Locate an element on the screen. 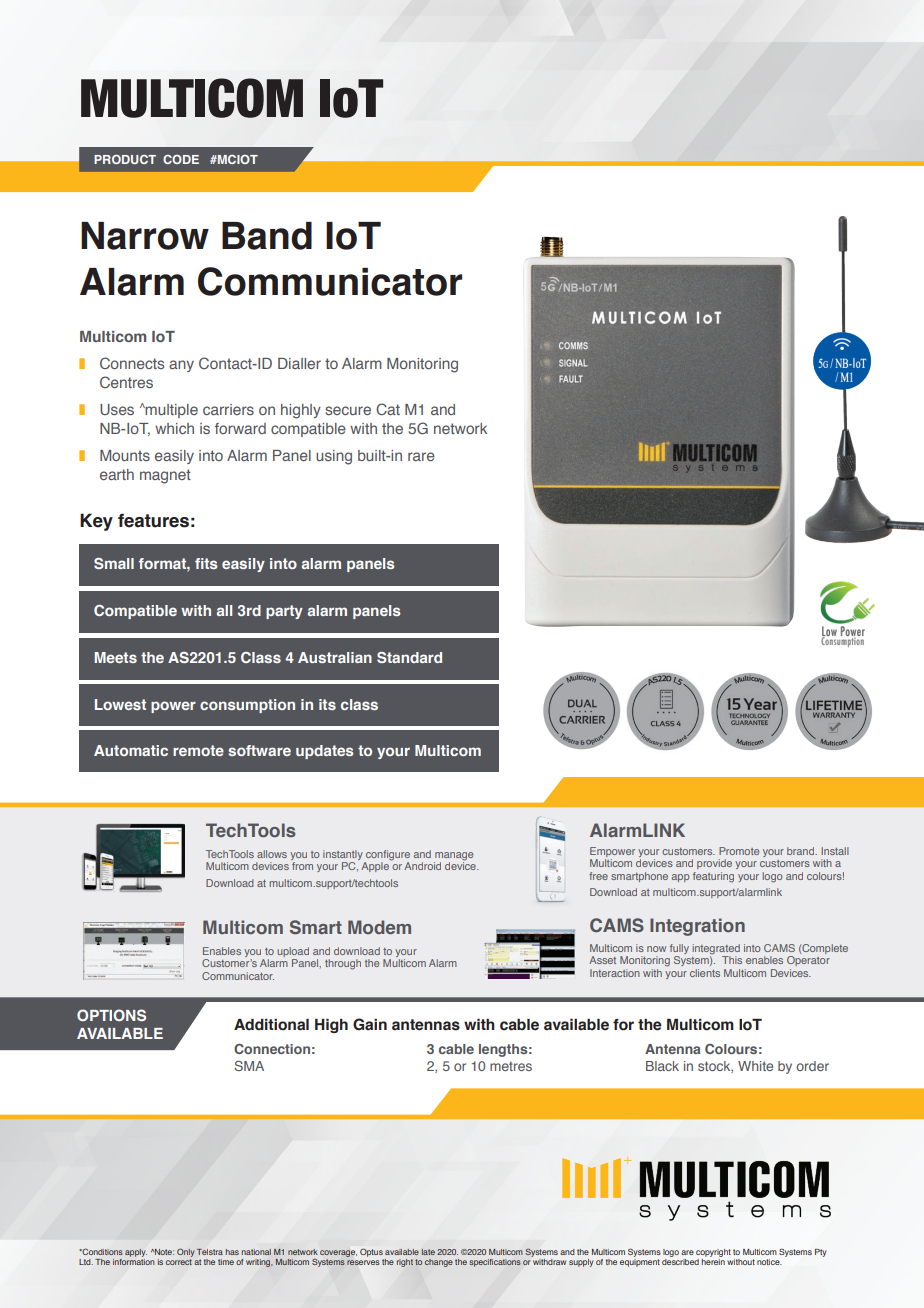  allows is located at coordinates (272, 854).
